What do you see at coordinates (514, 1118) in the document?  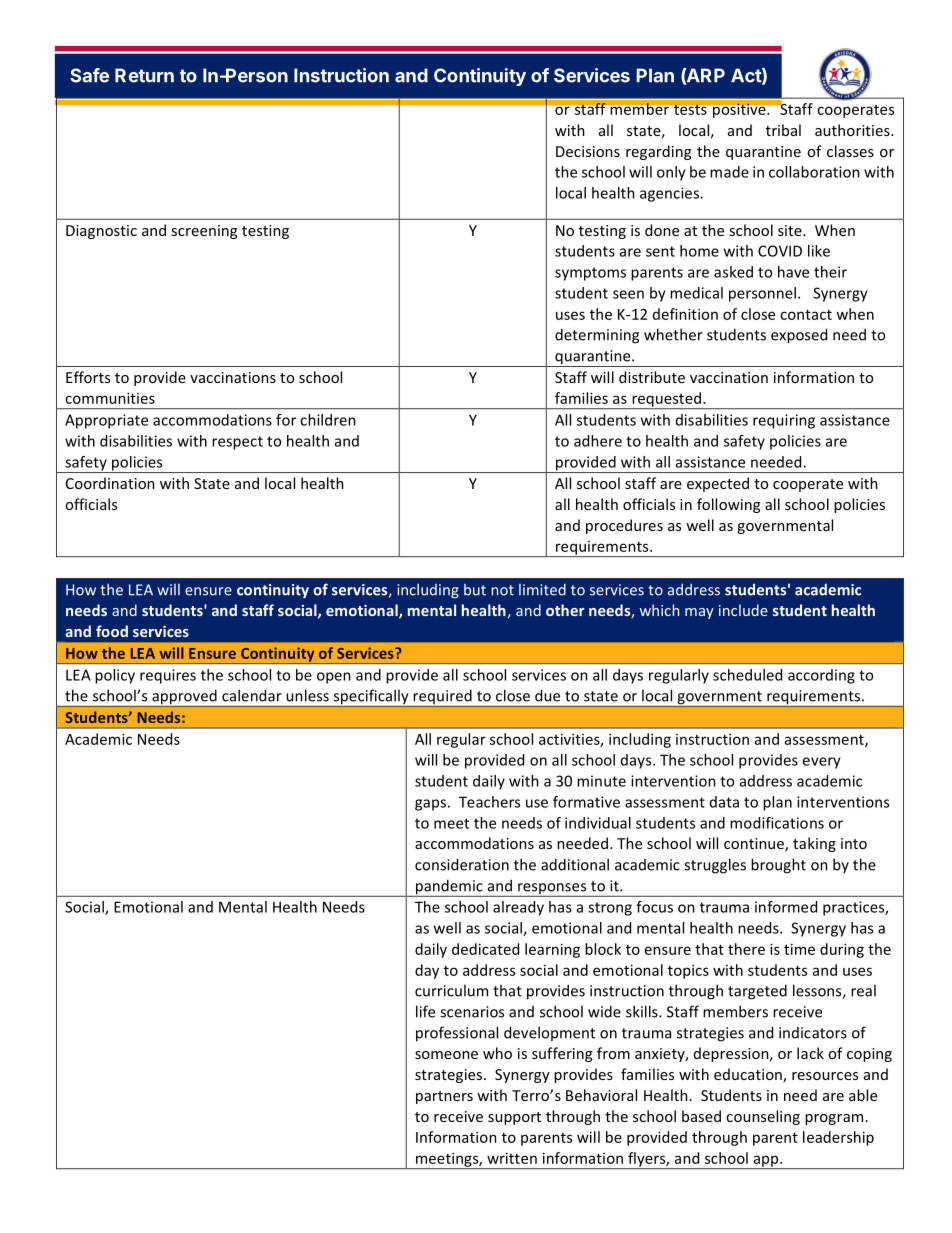 I see `support` at bounding box center [514, 1118].
